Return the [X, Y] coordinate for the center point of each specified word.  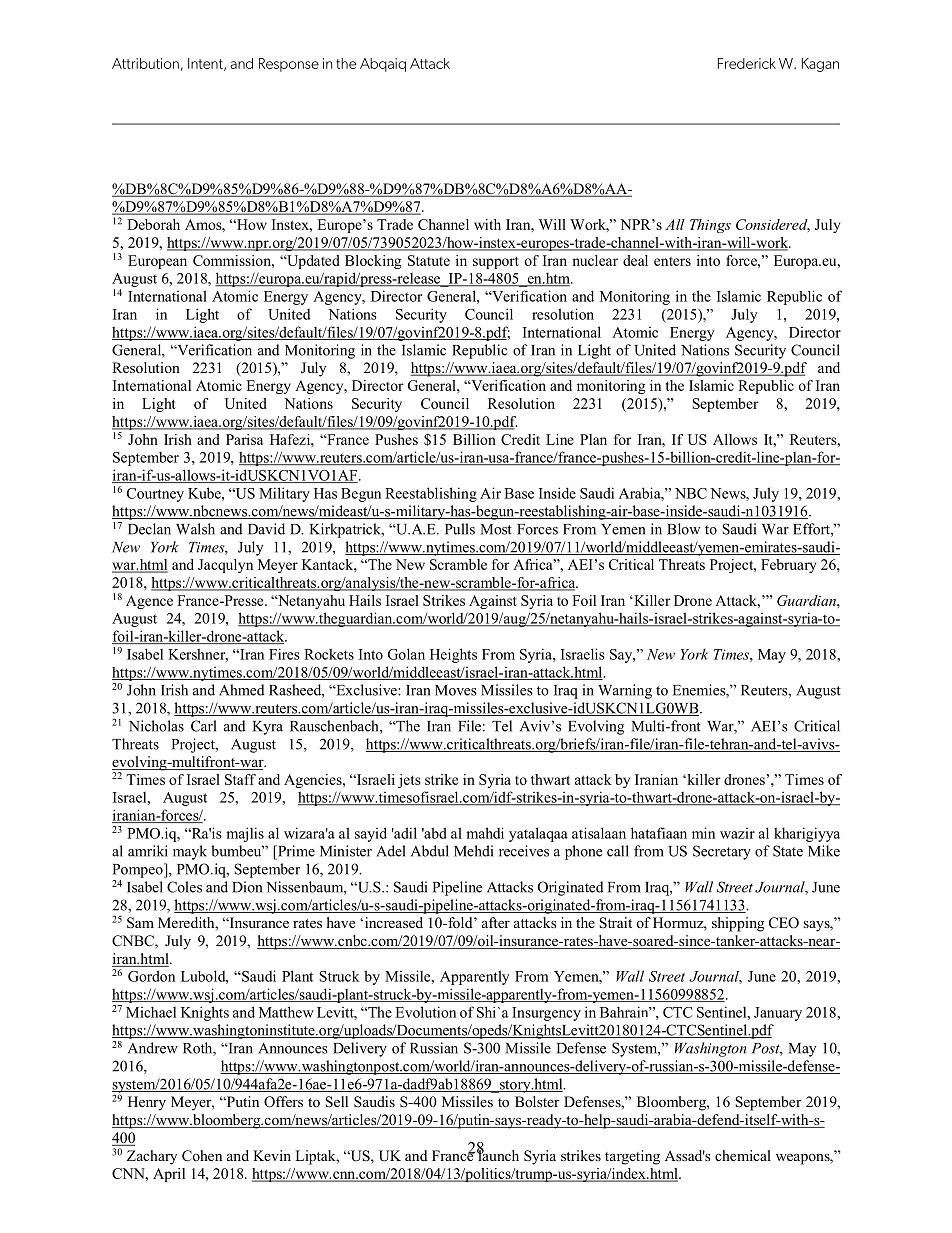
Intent [206, 64]
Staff [240, 779]
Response [289, 65]
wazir [737, 833]
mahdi [485, 833]
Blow [683, 529]
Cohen [202, 1156]
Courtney [155, 495]
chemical [743, 1155]
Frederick [747, 63]
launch [498, 1154]
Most [496, 529]
